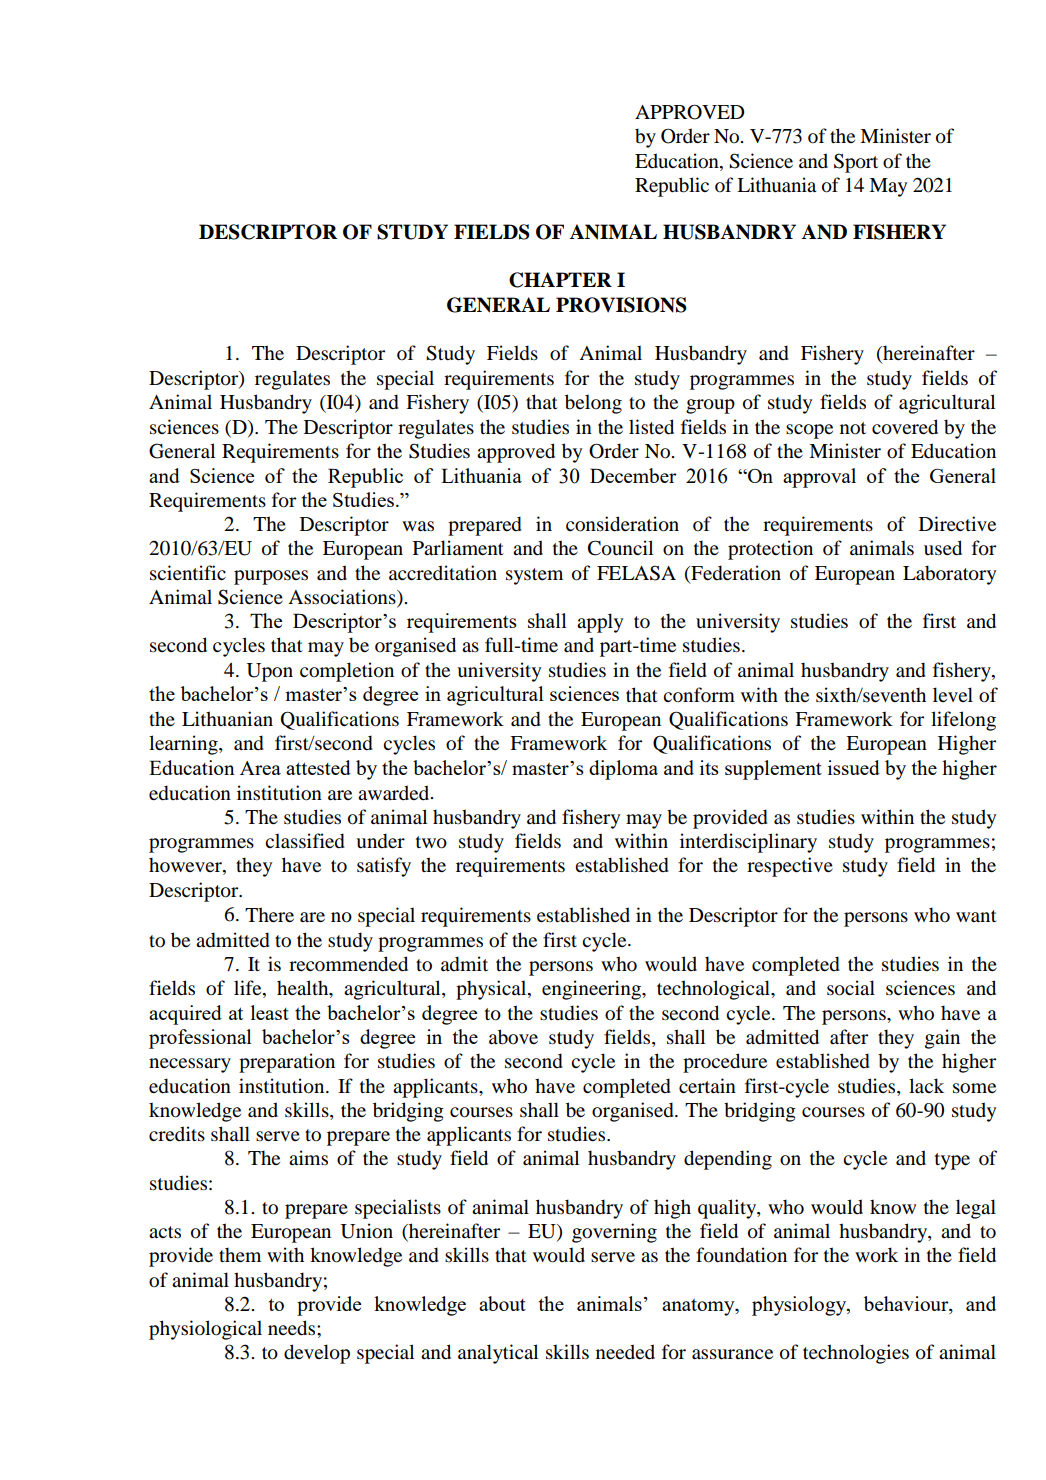 The width and height of the screenshot is (1046, 1480). What do you see at coordinates (621, 305) in the screenshot?
I see `PROVISIONS` at bounding box center [621, 305].
